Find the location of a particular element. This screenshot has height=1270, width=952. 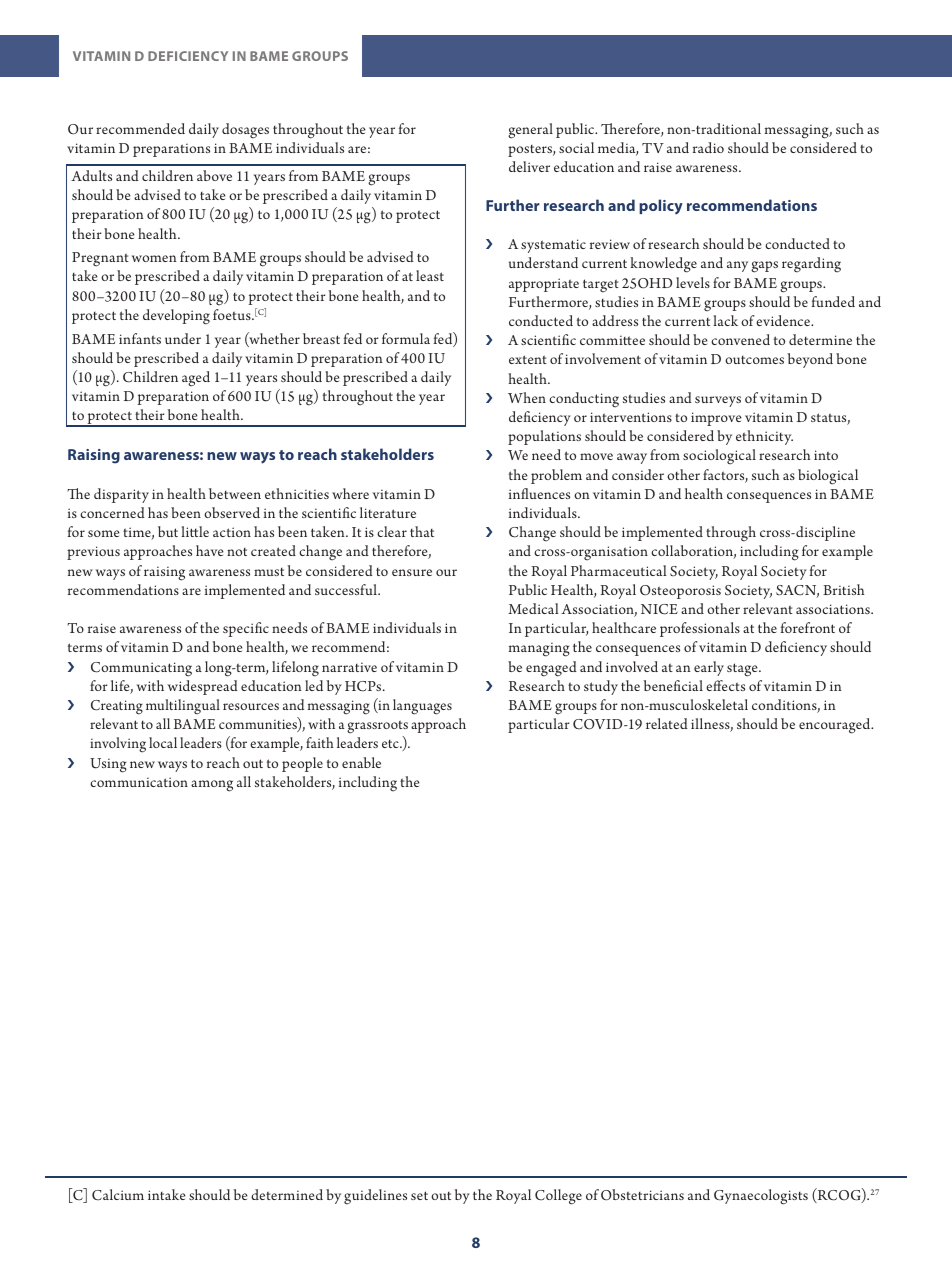

languages is located at coordinates (422, 707).
